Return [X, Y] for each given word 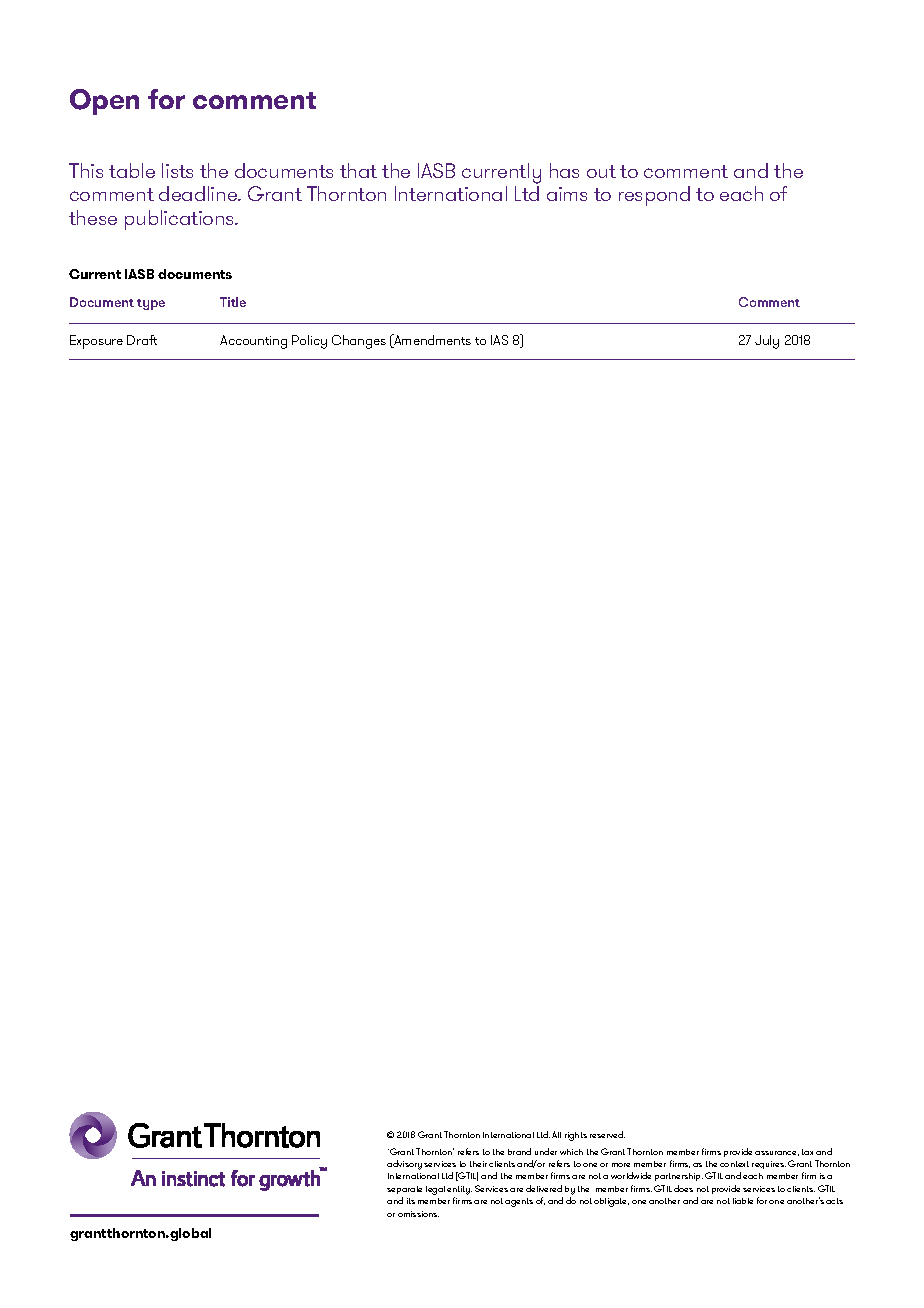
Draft [142, 340]
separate [404, 1190]
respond [654, 196]
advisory [404, 1165]
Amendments [431, 341]
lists [177, 170]
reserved [607, 1134]
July [767, 342]
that [358, 170]
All [556, 1134]
